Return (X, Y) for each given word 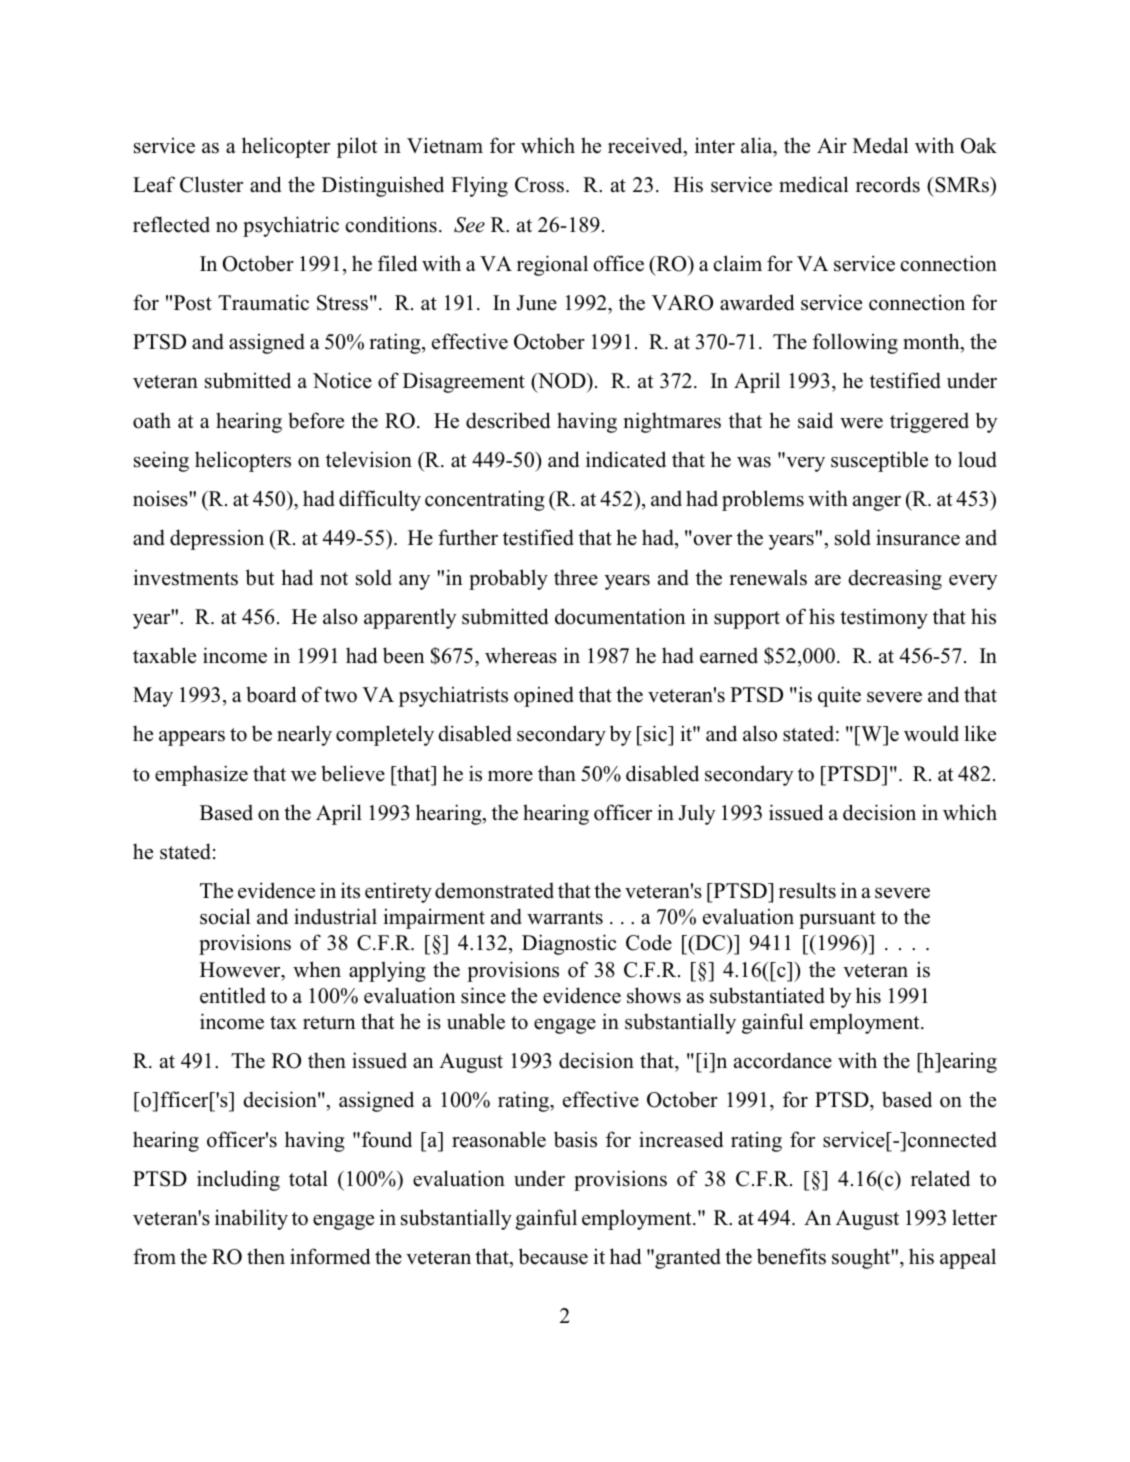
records (888, 184)
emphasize (201, 775)
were (861, 423)
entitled (233, 995)
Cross (539, 185)
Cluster (211, 184)
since (483, 995)
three (576, 577)
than (557, 773)
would (931, 733)
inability (251, 1219)
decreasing (895, 580)
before (316, 420)
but (260, 577)
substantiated (767, 995)
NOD (562, 382)
